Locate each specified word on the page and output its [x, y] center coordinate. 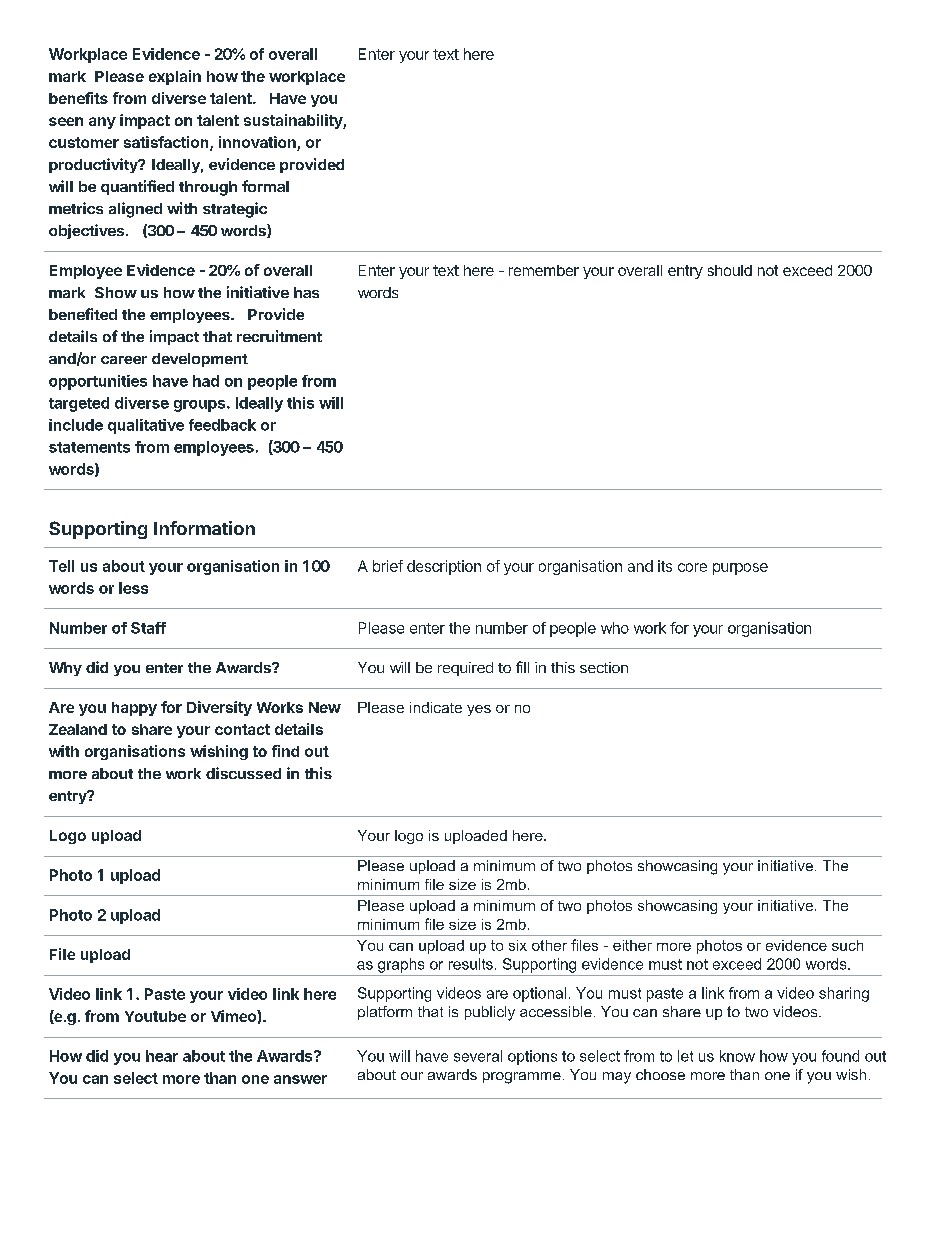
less [133, 588]
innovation [258, 143]
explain [175, 77]
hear [162, 1056]
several [478, 1056]
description [444, 567]
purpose [740, 569]
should [730, 270]
